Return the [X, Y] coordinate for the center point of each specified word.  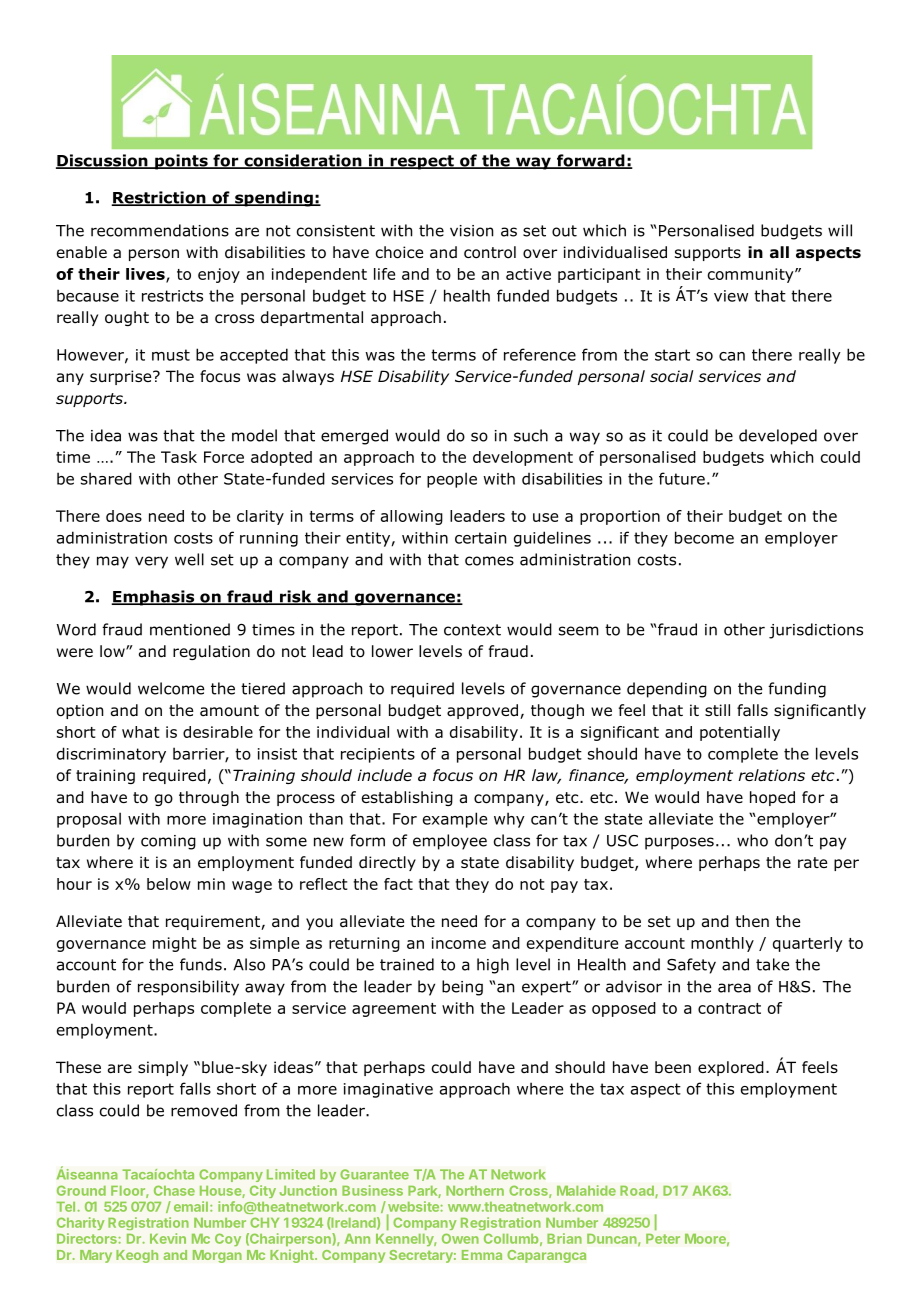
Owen [460, 1238]
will [840, 230]
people [452, 480]
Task [179, 457]
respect [422, 162]
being [462, 988]
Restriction [159, 198]
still [717, 710]
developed [778, 437]
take [772, 964]
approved [484, 711]
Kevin [168, 1238]
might [174, 944]
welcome [171, 688]
